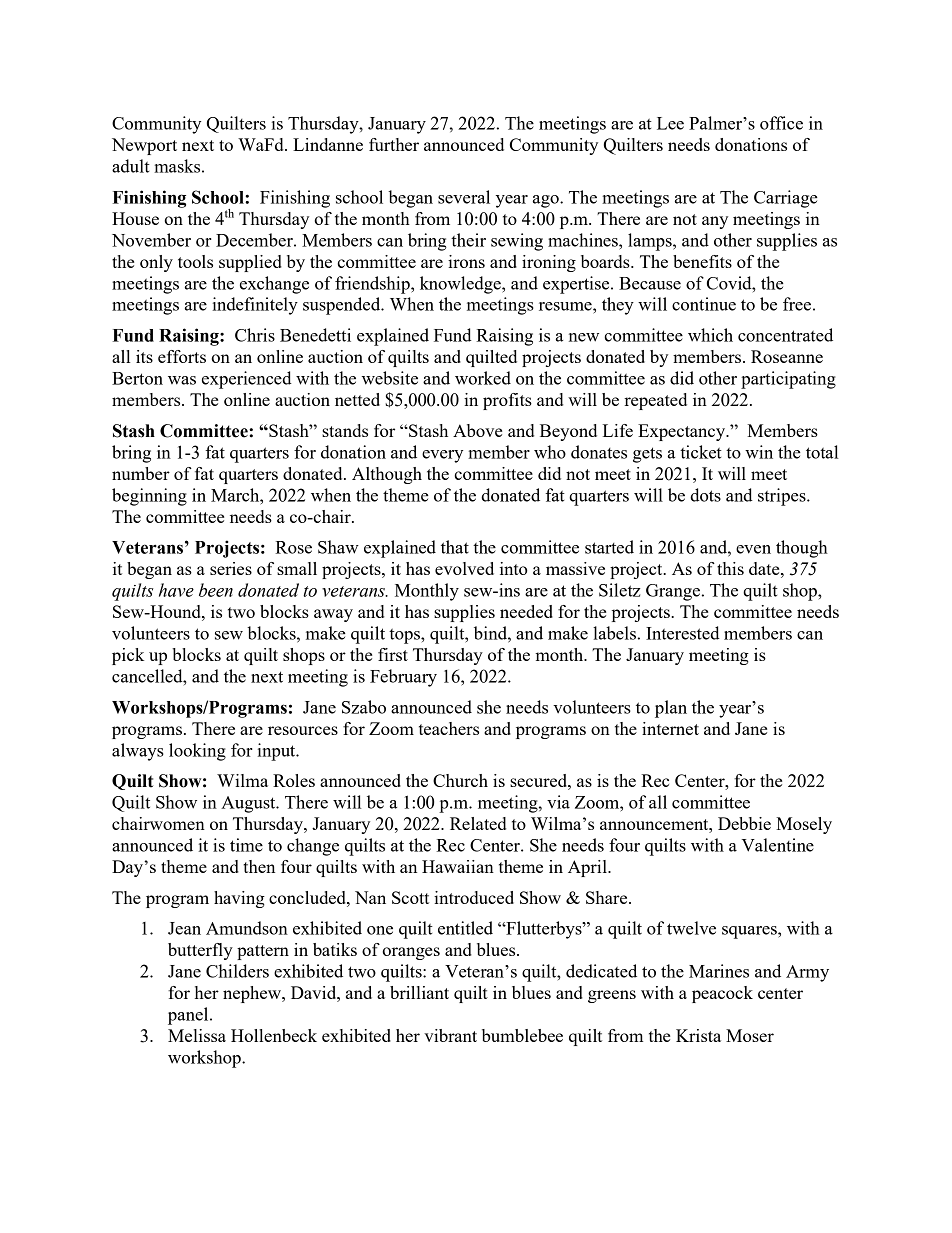 The height and width of the screenshot is (1233, 952). Describe the element at coordinates (464, 197) in the screenshot. I see `several` at that location.
